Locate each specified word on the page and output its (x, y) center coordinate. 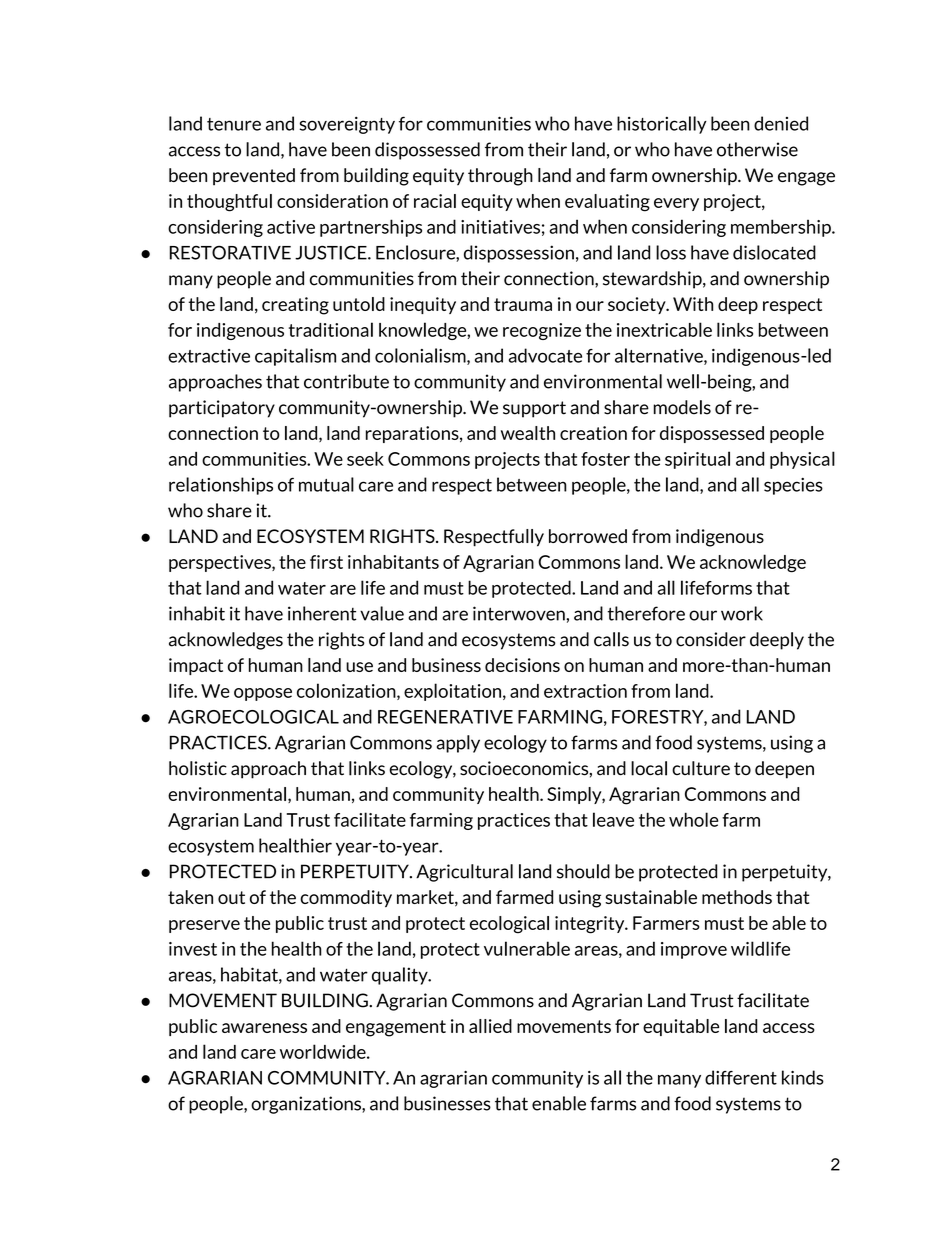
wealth (528, 433)
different (741, 1077)
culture (701, 768)
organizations (307, 1105)
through (500, 177)
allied (490, 1026)
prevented (254, 177)
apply (458, 744)
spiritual (697, 460)
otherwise (757, 149)
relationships (221, 486)
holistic (198, 768)
